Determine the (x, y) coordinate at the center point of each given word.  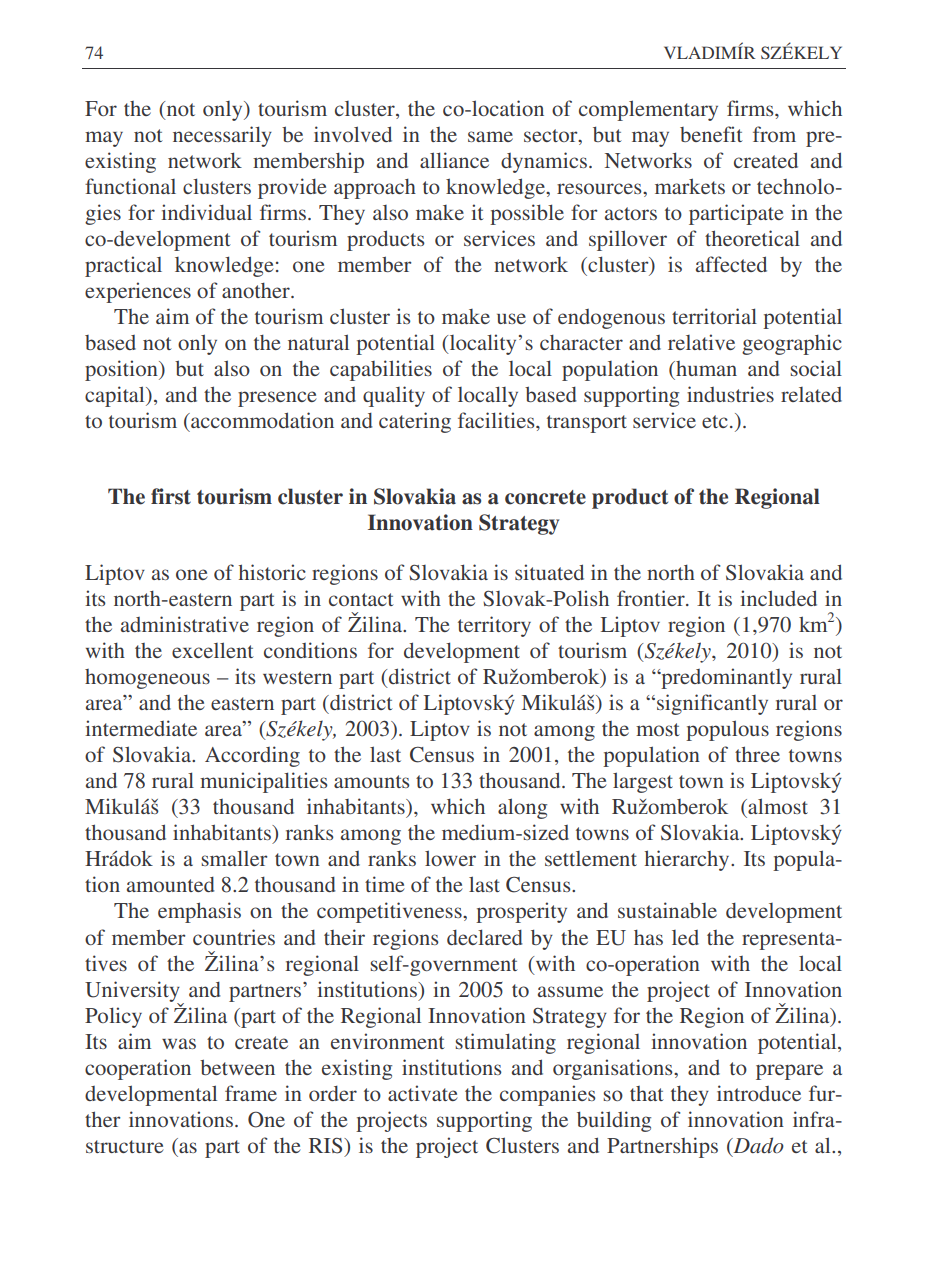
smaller (234, 858)
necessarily (222, 136)
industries (730, 394)
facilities (497, 420)
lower (450, 858)
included (778, 598)
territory (494, 626)
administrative (185, 624)
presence (277, 399)
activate (423, 1093)
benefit (711, 134)
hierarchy (688, 860)
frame (251, 1093)
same (490, 136)
